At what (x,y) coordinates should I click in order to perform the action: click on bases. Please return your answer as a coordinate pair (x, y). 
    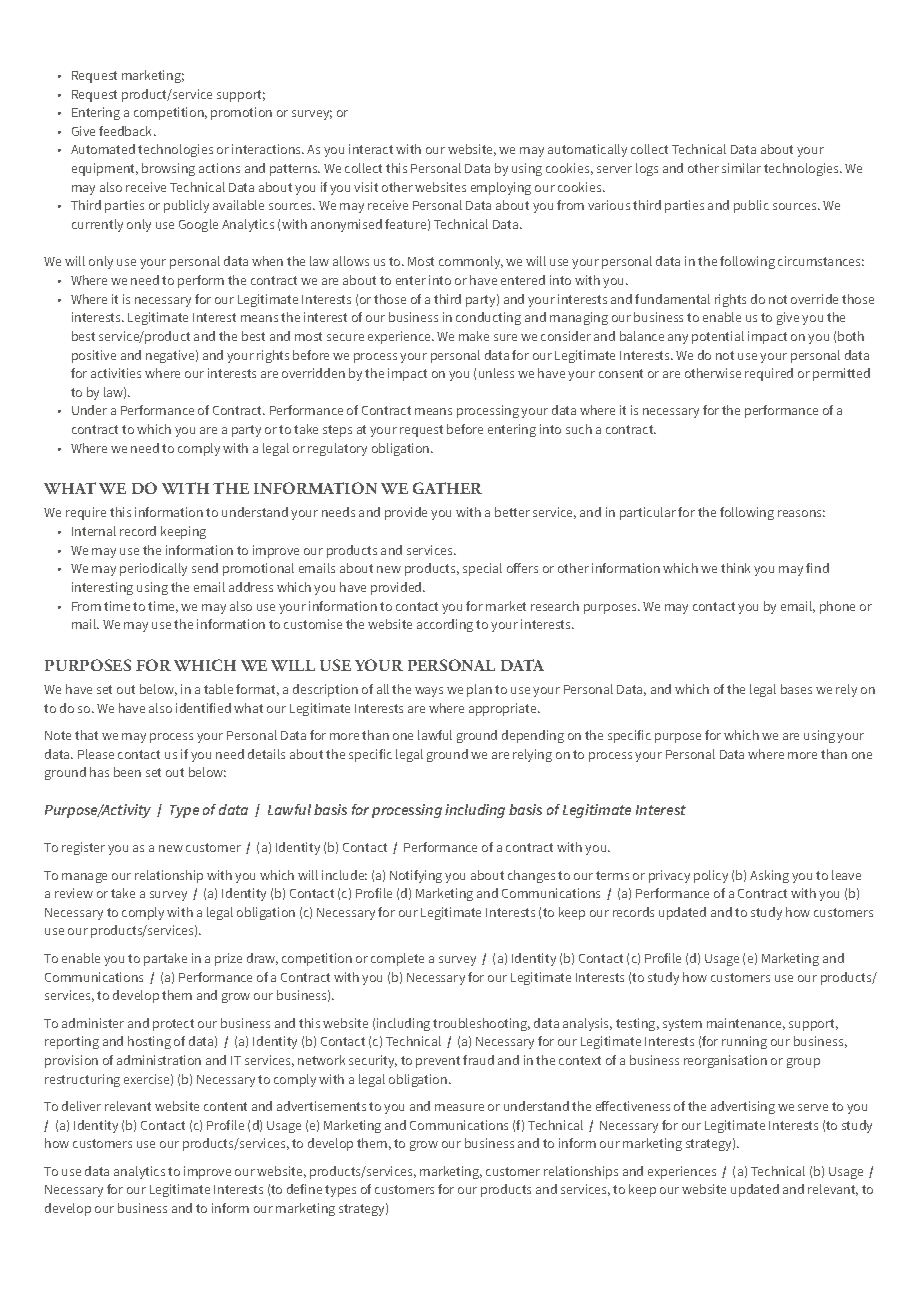
    Looking at the image, I should click on (796, 689).
